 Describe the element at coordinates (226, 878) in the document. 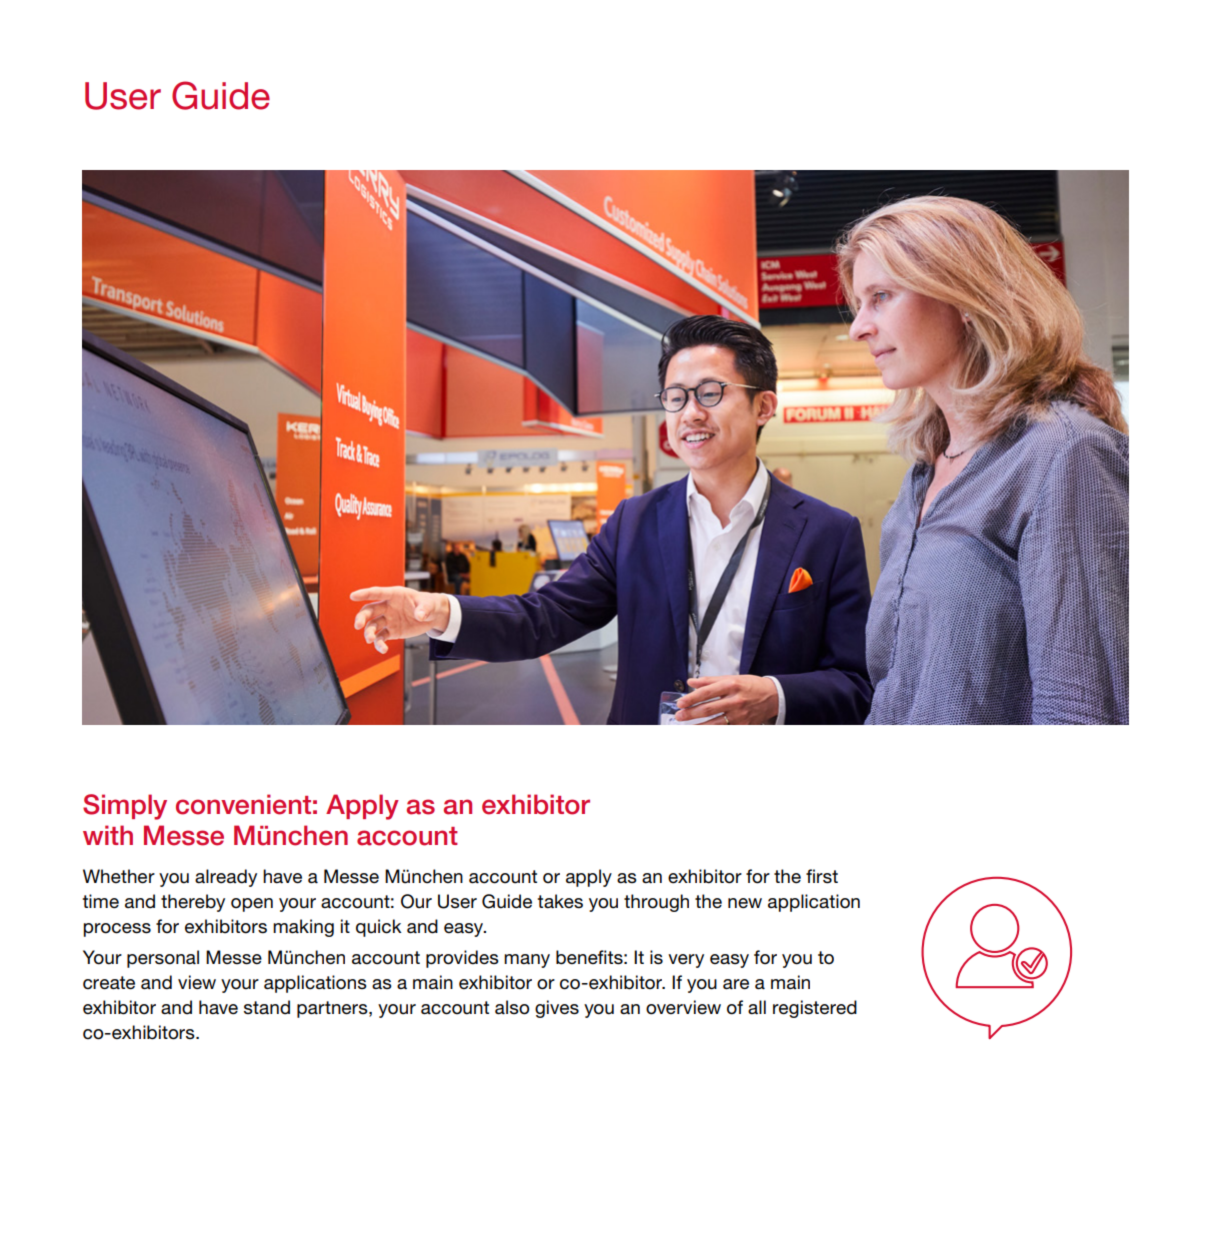

I see `already` at that location.
